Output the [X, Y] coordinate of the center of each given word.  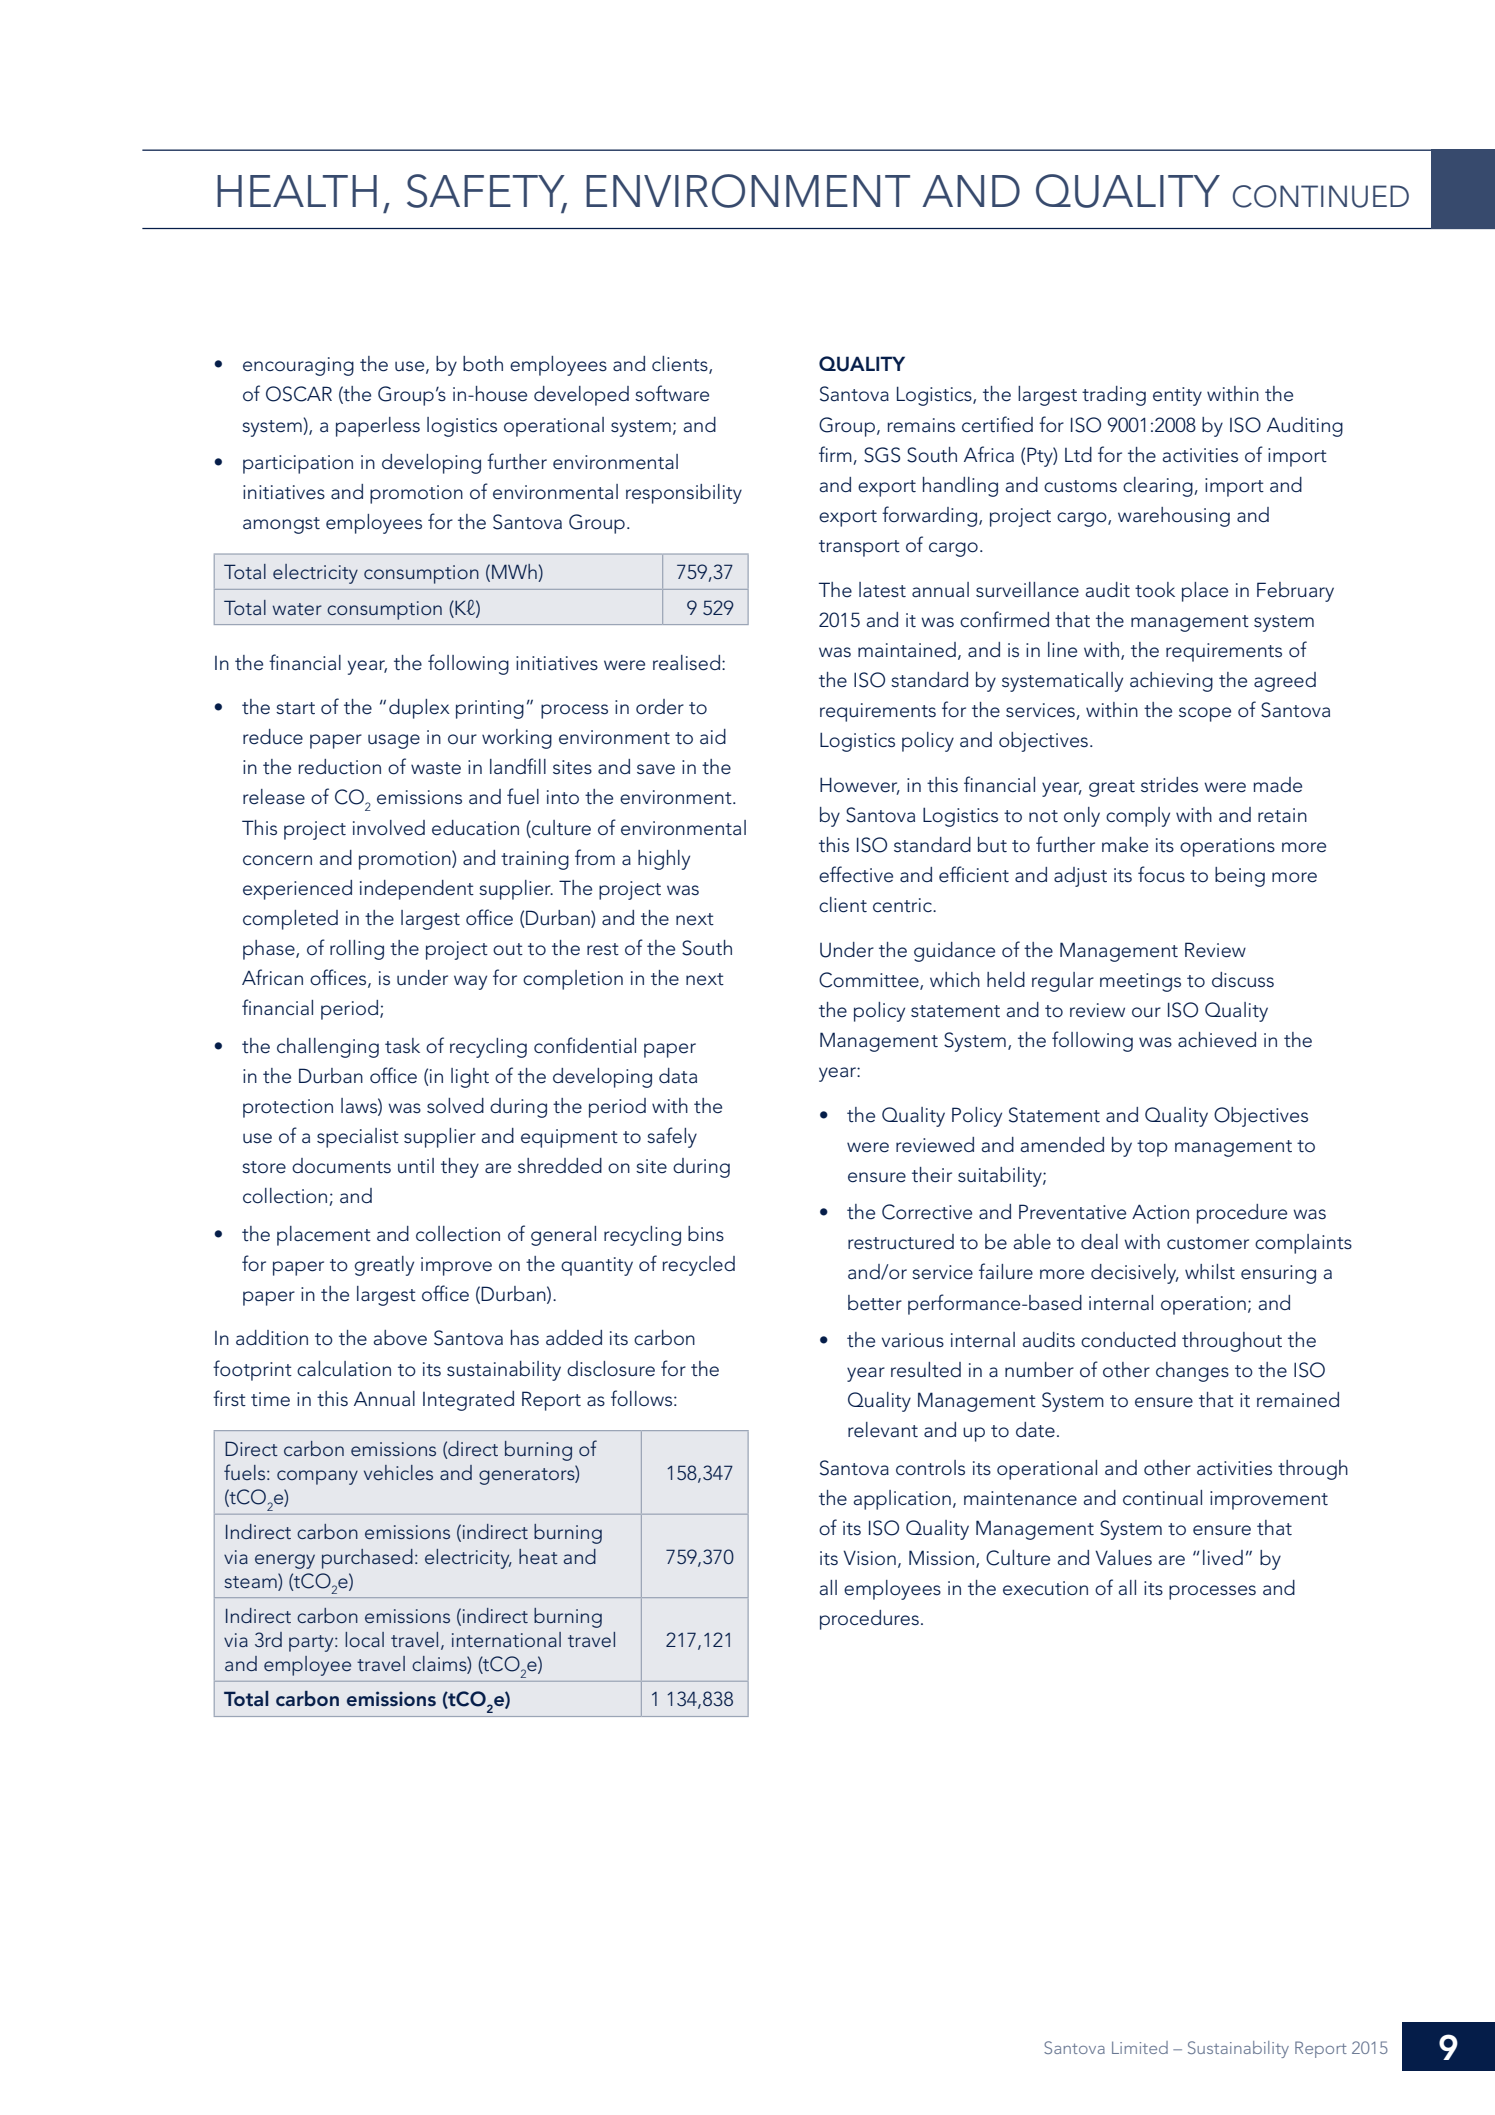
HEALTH [297, 191]
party [312, 1643]
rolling [357, 950]
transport [859, 548]
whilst [1210, 1271]
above [400, 1338]
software [672, 393]
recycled [698, 1266]
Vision [869, 1557]
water [297, 609]
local [364, 1639]
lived [1223, 1558]
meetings [1140, 982]
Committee [870, 981]
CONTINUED [1321, 196]
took [1155, 589]
